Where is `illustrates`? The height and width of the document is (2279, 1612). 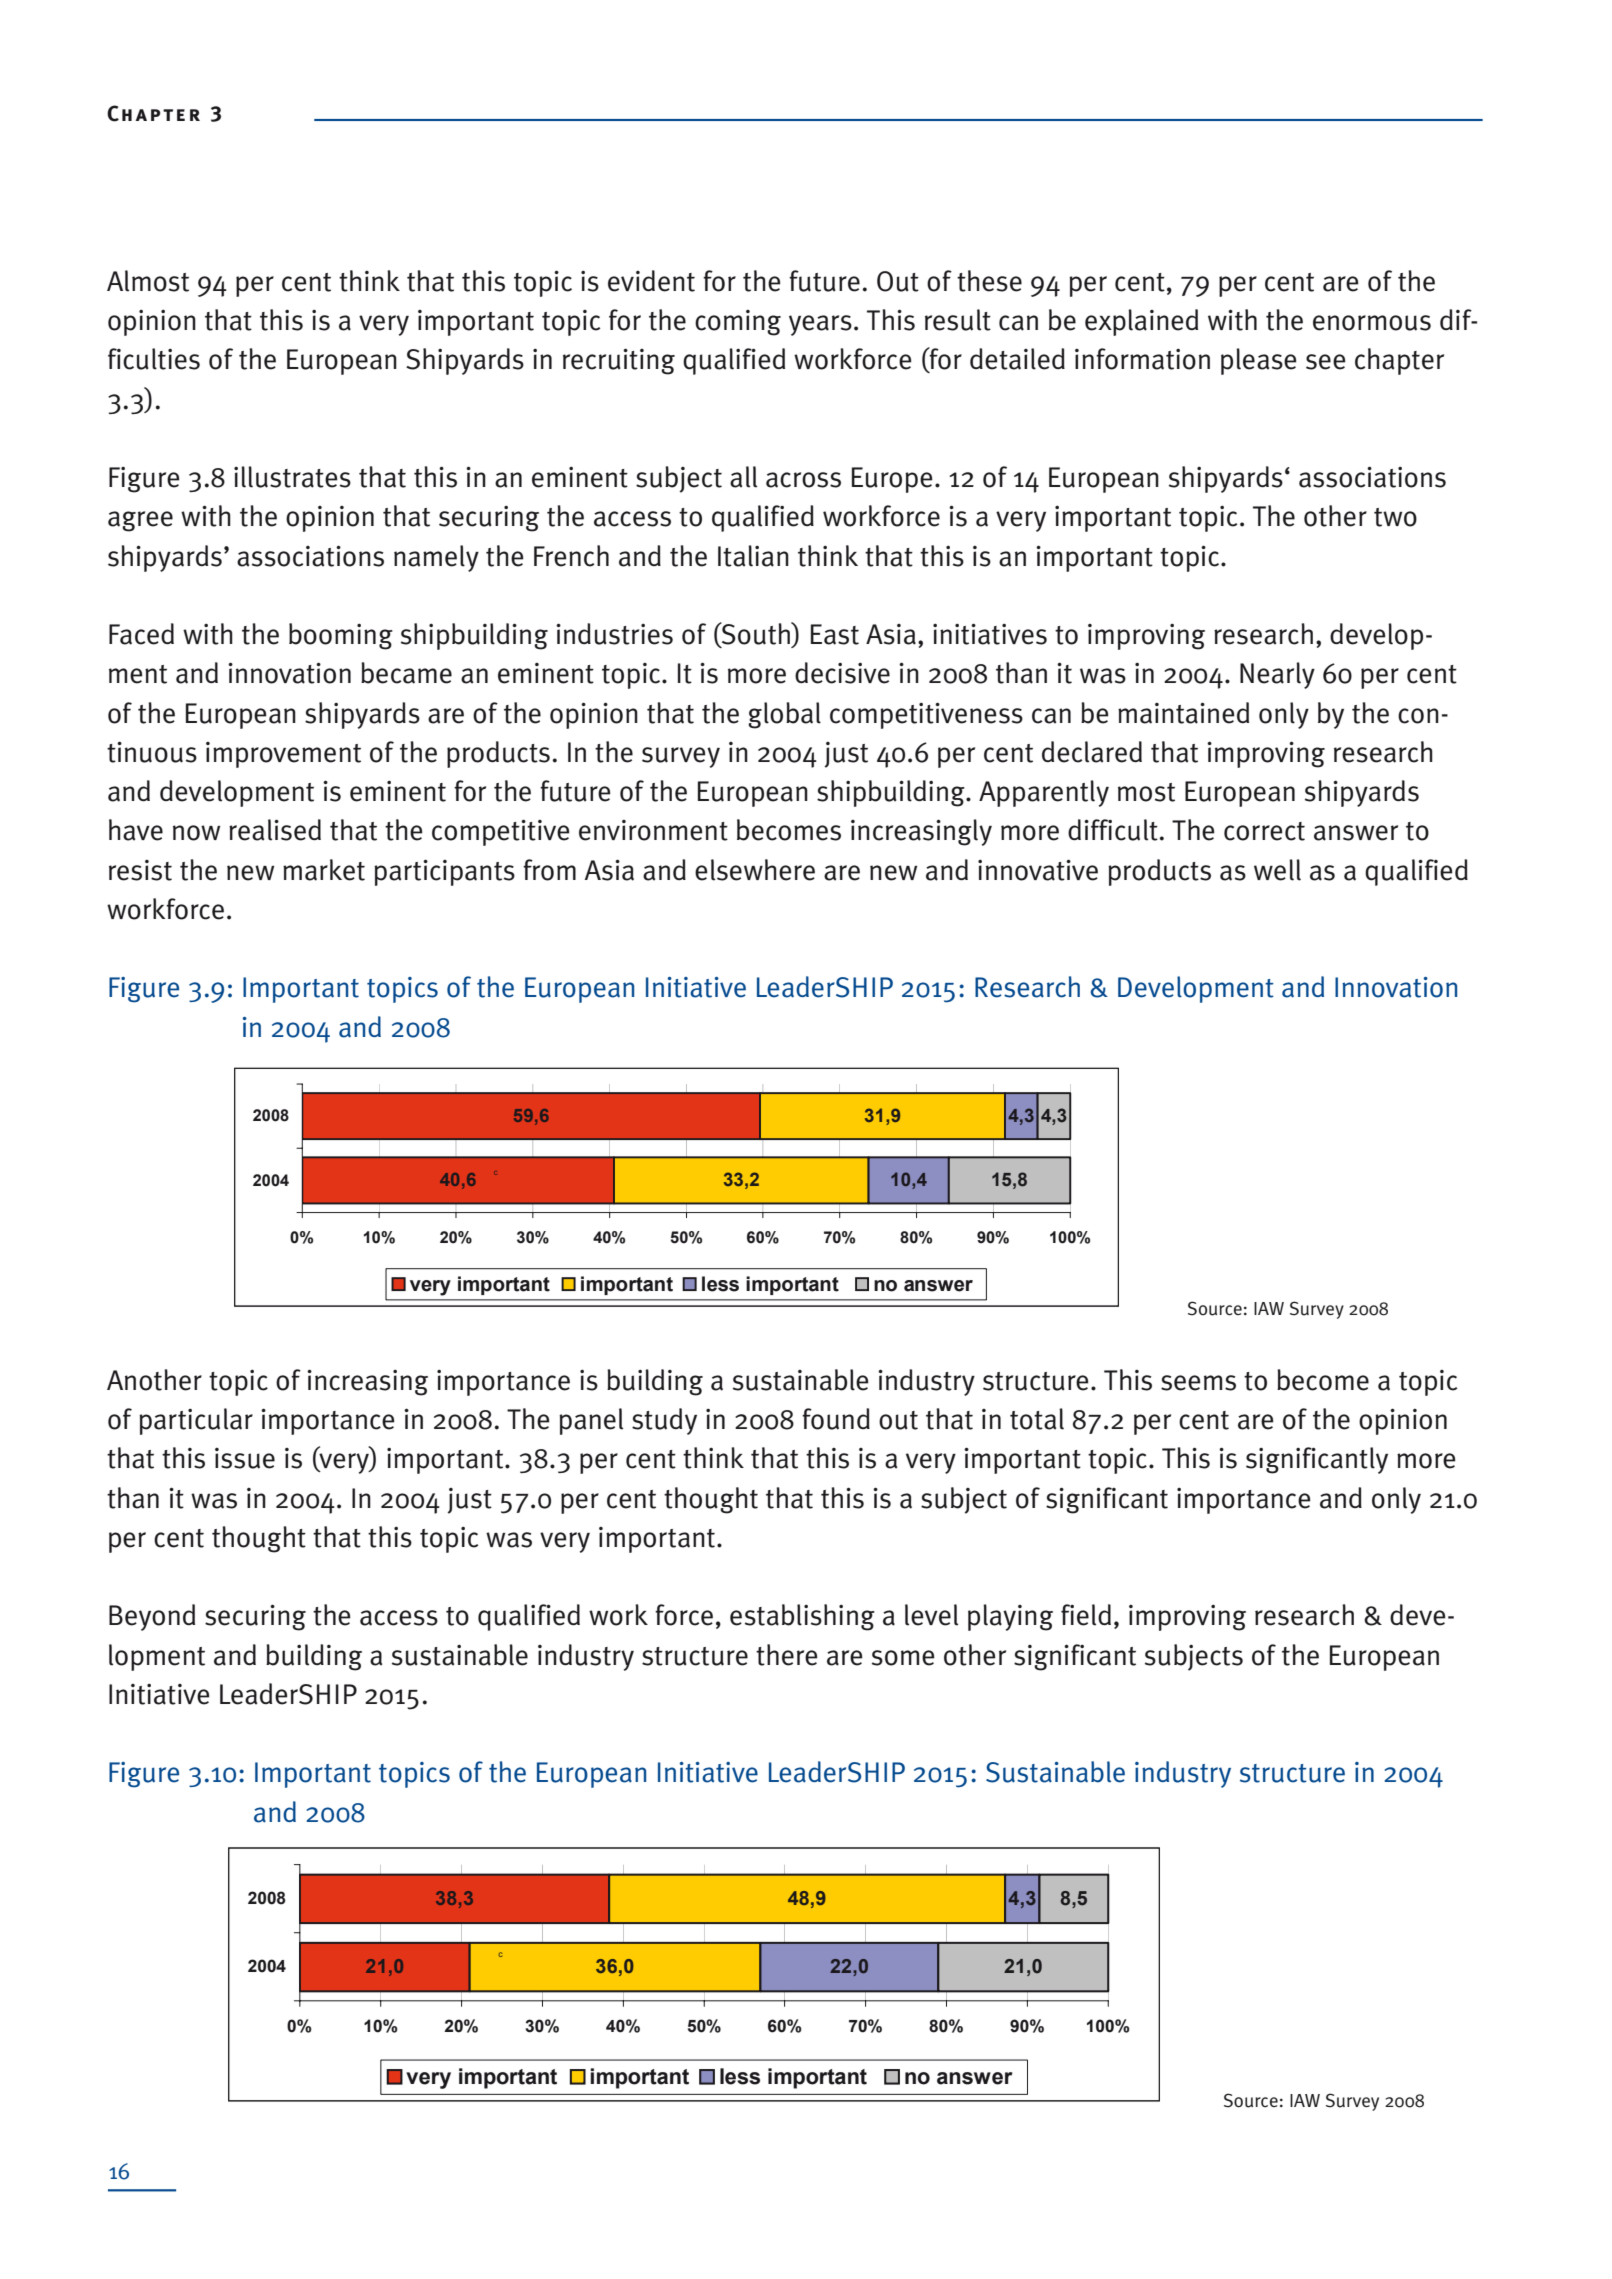 illustrates is located at coordinates (292, 477).
